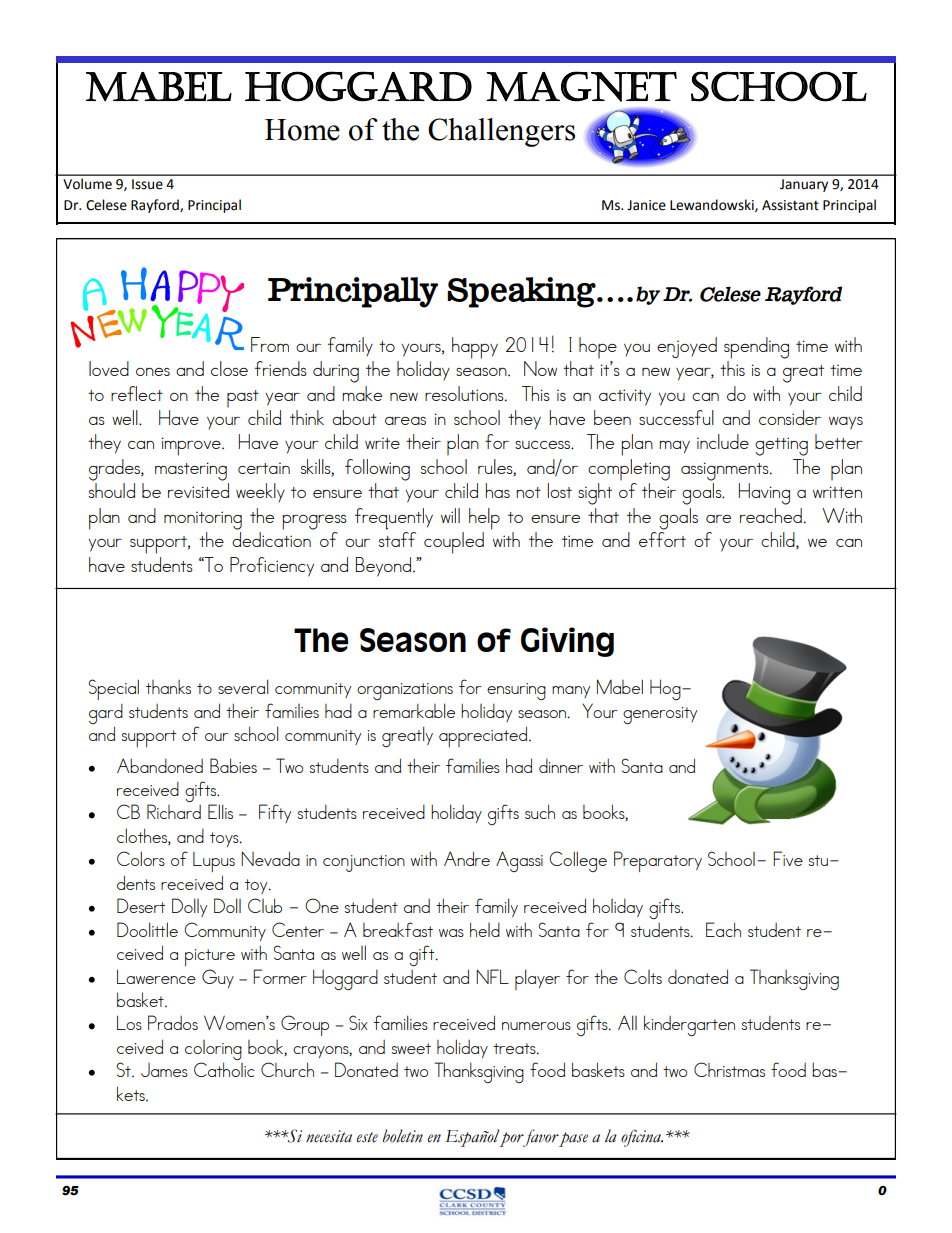 Image resolution: width=952 pixels, height=1233 pixels. I want to click on several, so click(243, 686).
